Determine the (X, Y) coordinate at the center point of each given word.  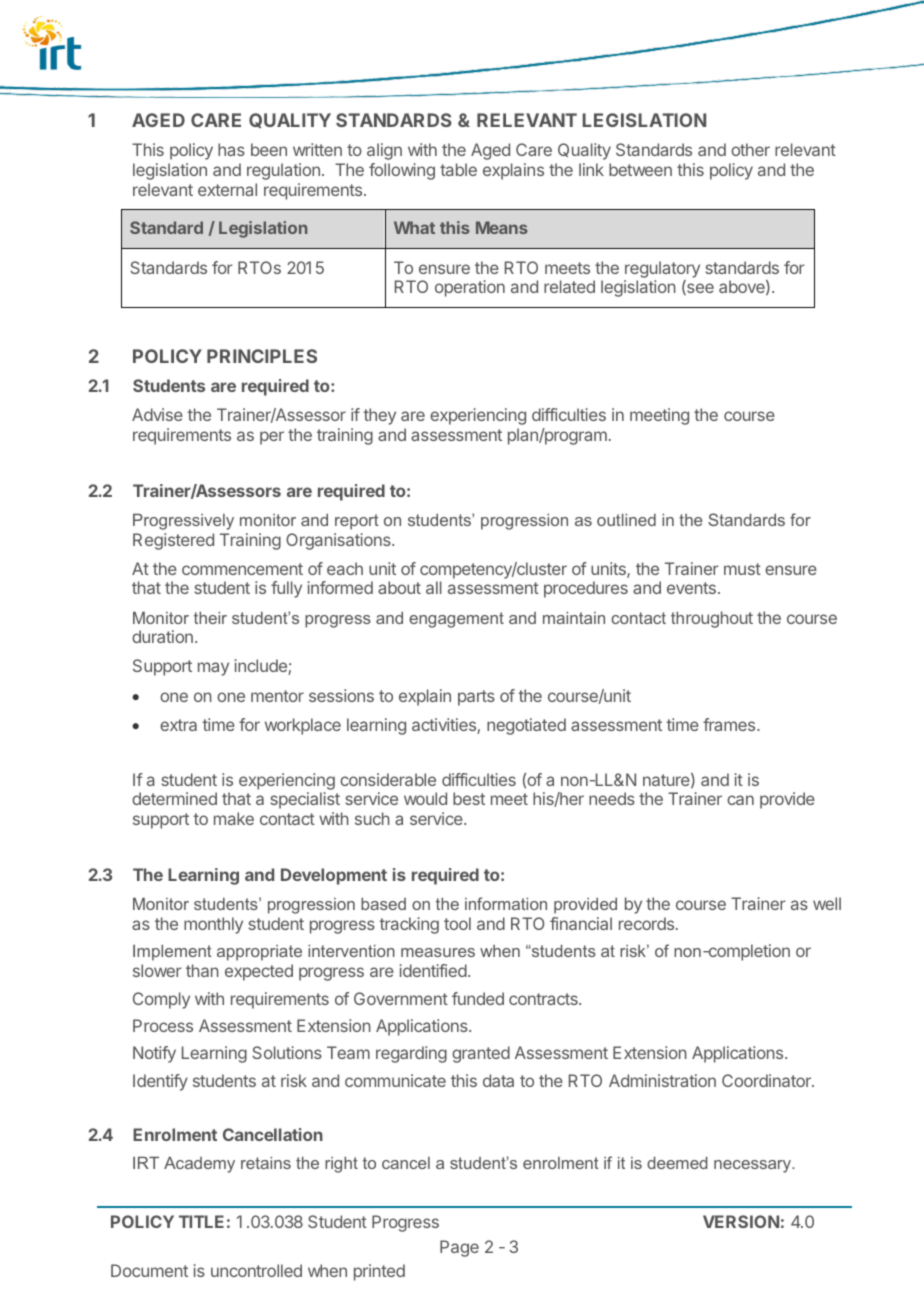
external (227, 189)
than (202, 970)
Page (459, 1248)
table (458, 169)
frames (730, 724)
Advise (157, 414)
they (379, 416)
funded (478, 998)
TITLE (201, 1221)
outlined (626, 519)
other (750, 149)
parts (476, 698)
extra (178, 725)
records (648, 923)
